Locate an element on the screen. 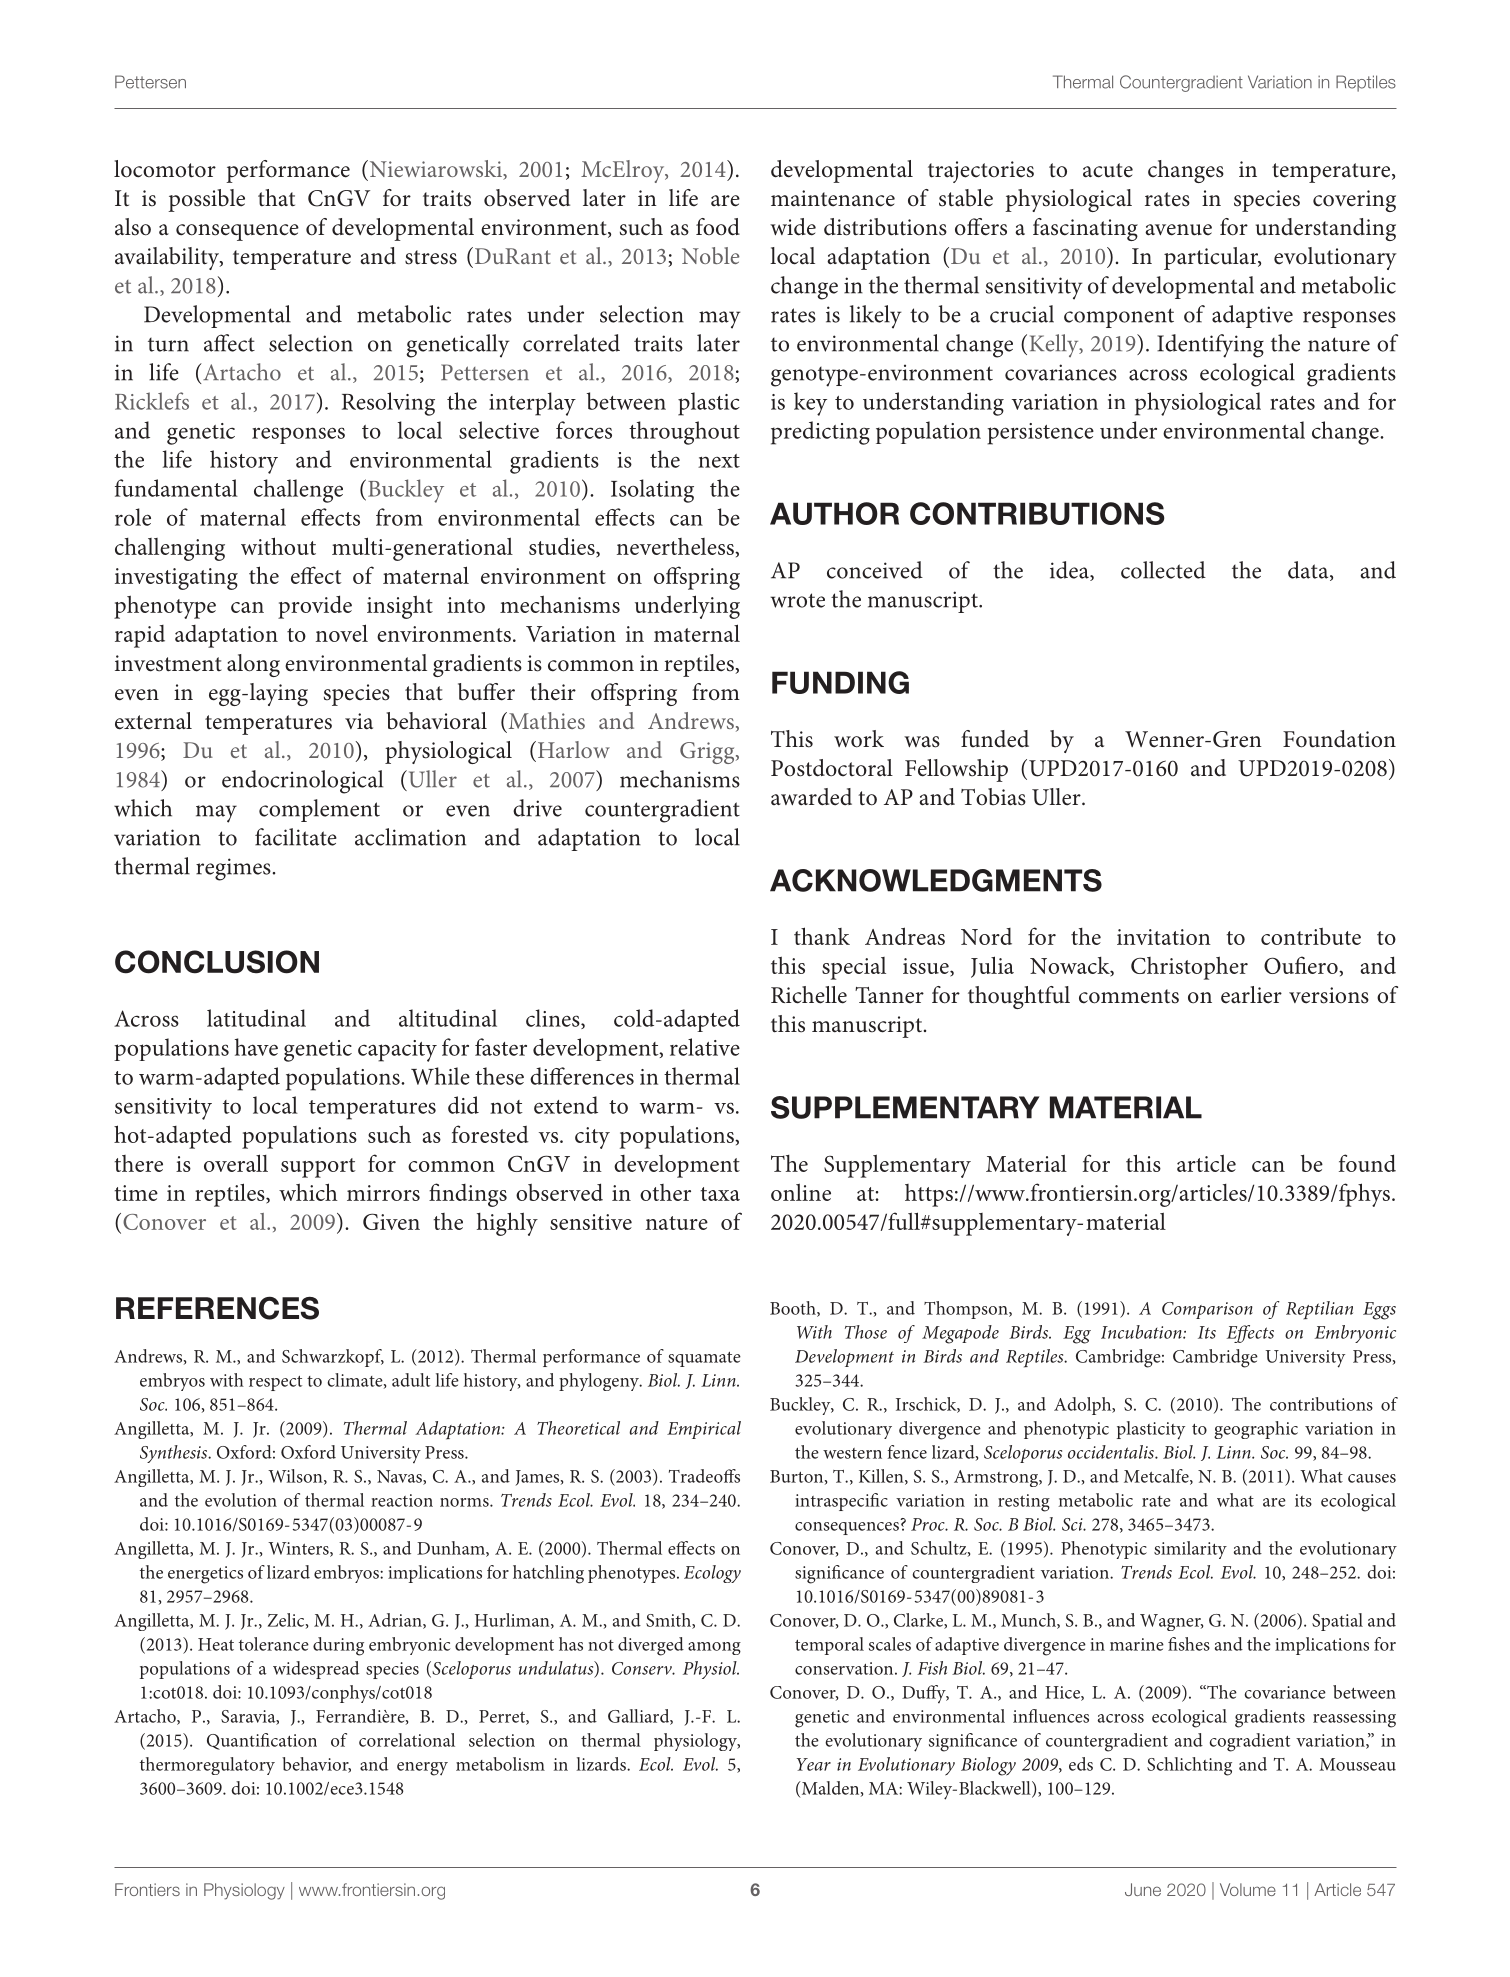  possible is located at coordinates (206, 200).
